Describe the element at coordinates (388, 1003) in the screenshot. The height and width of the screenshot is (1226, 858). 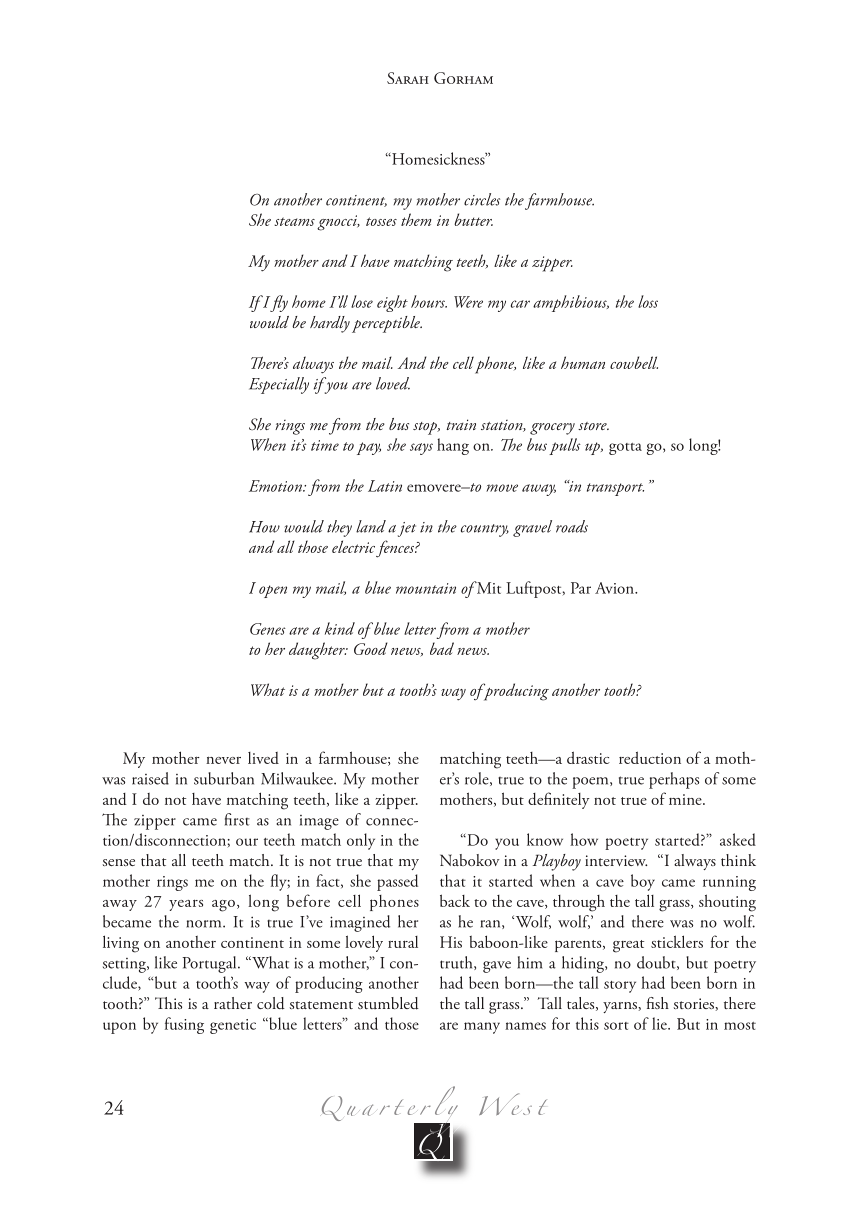
I see `stumbled` at that location.
